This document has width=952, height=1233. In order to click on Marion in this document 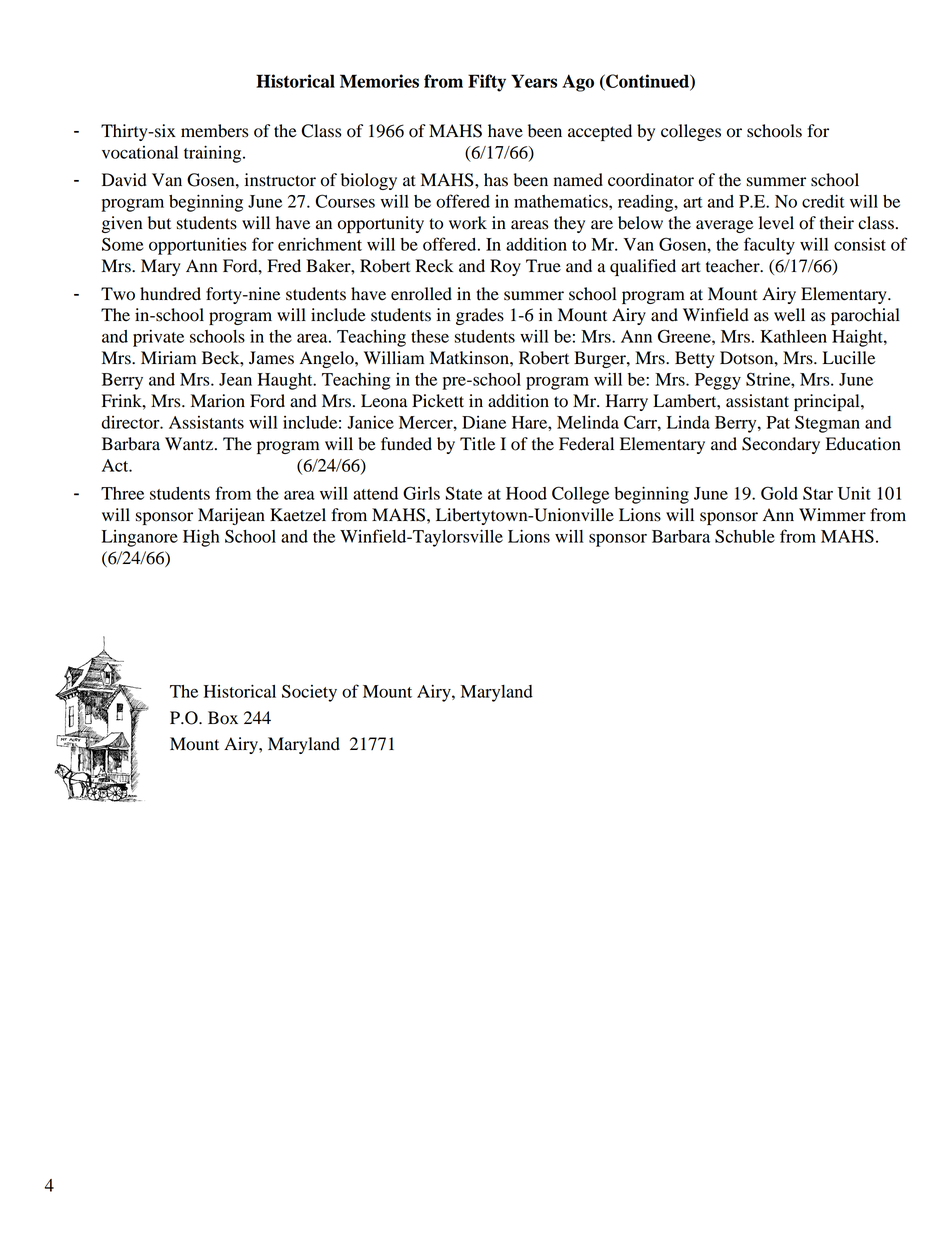, I will do `click(218, 401)`.
